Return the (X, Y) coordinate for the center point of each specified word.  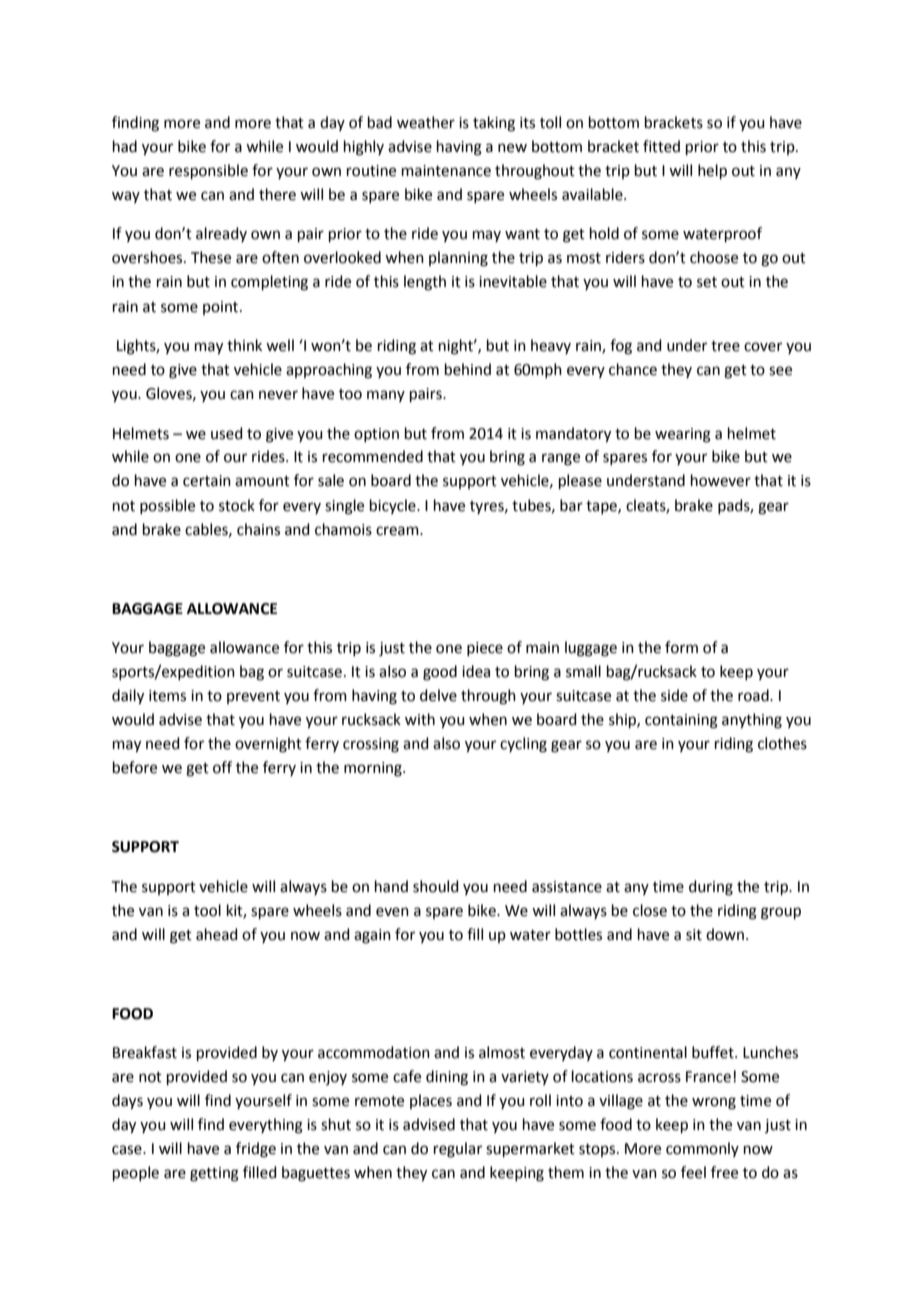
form (681, 647)
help (712, 171)
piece (485, 649)
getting (214, 1174)
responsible (208, 171)
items (167, 696)
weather (426, 122)
